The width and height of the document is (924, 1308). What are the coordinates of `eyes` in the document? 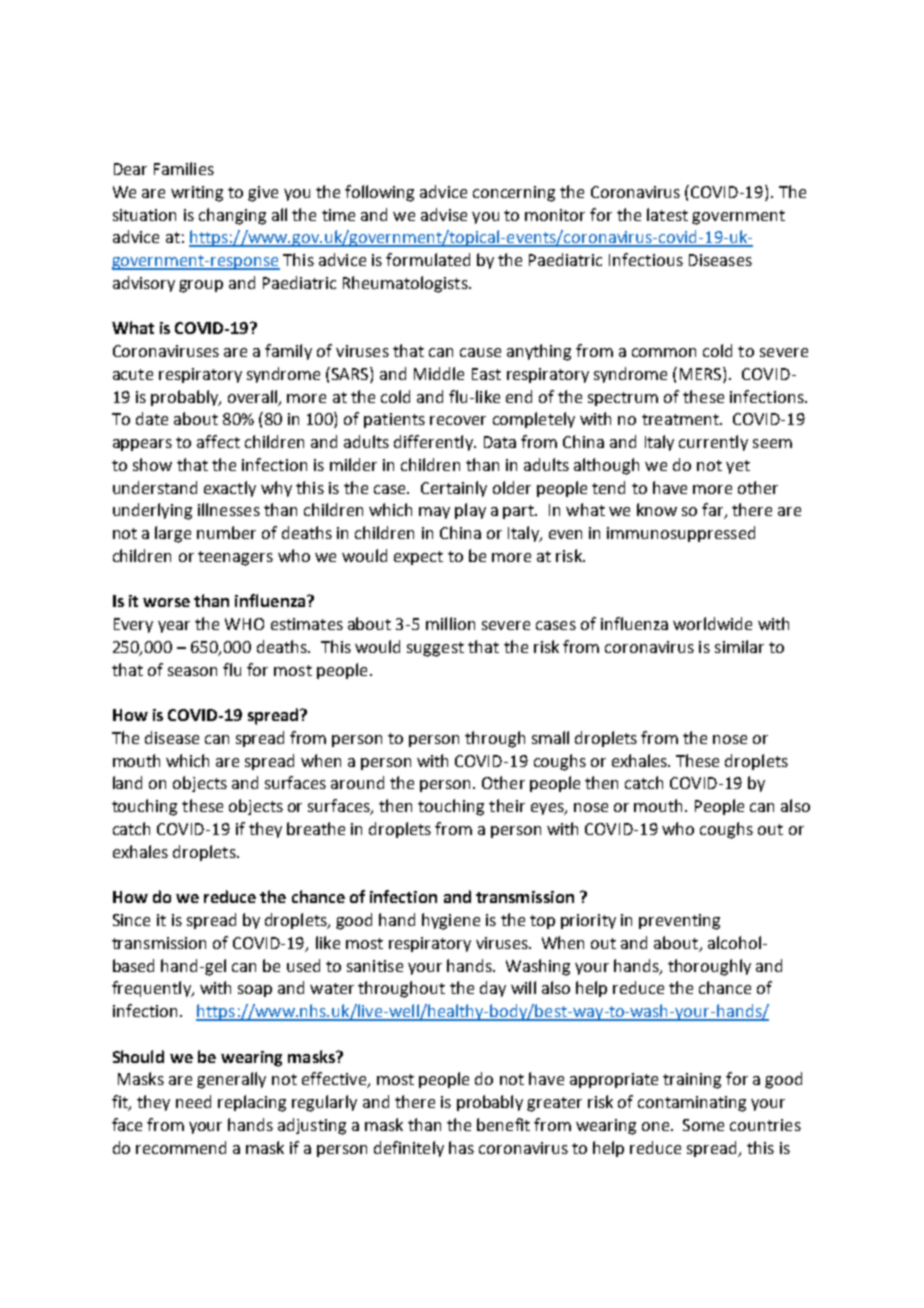 It's located at (548, 809).
